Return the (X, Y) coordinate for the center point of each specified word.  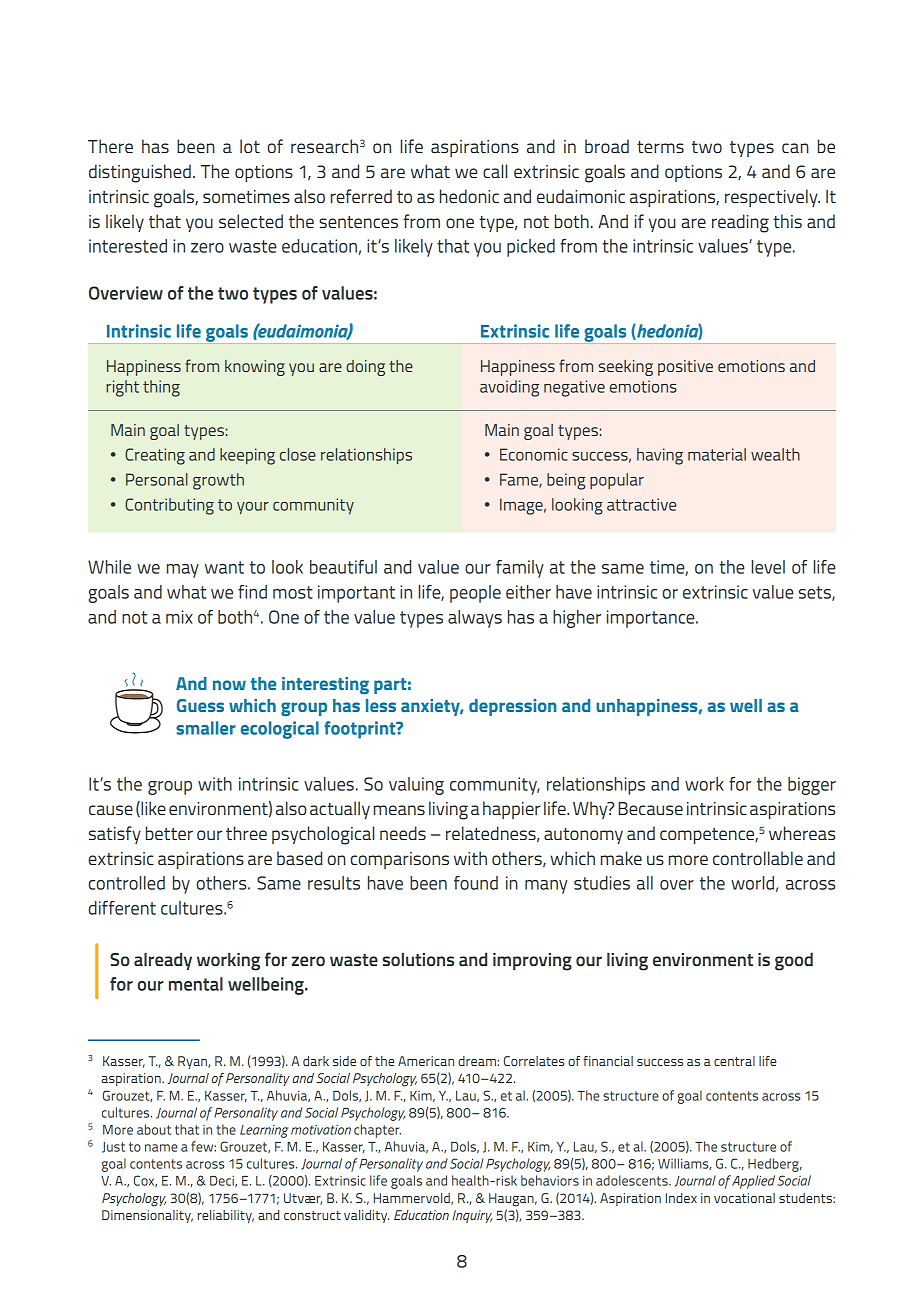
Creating (155, 456)
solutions (418, 959)
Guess (200, 705)
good (794, 962)
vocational (744, 1198)
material (717, 454)
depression (512, 707)
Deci (223, 1181)
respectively (772, 198)
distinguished (140, 173)
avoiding (509, 388)
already (163, 961)
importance (652, 619)
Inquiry (472, 1216)
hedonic (469, 196)
